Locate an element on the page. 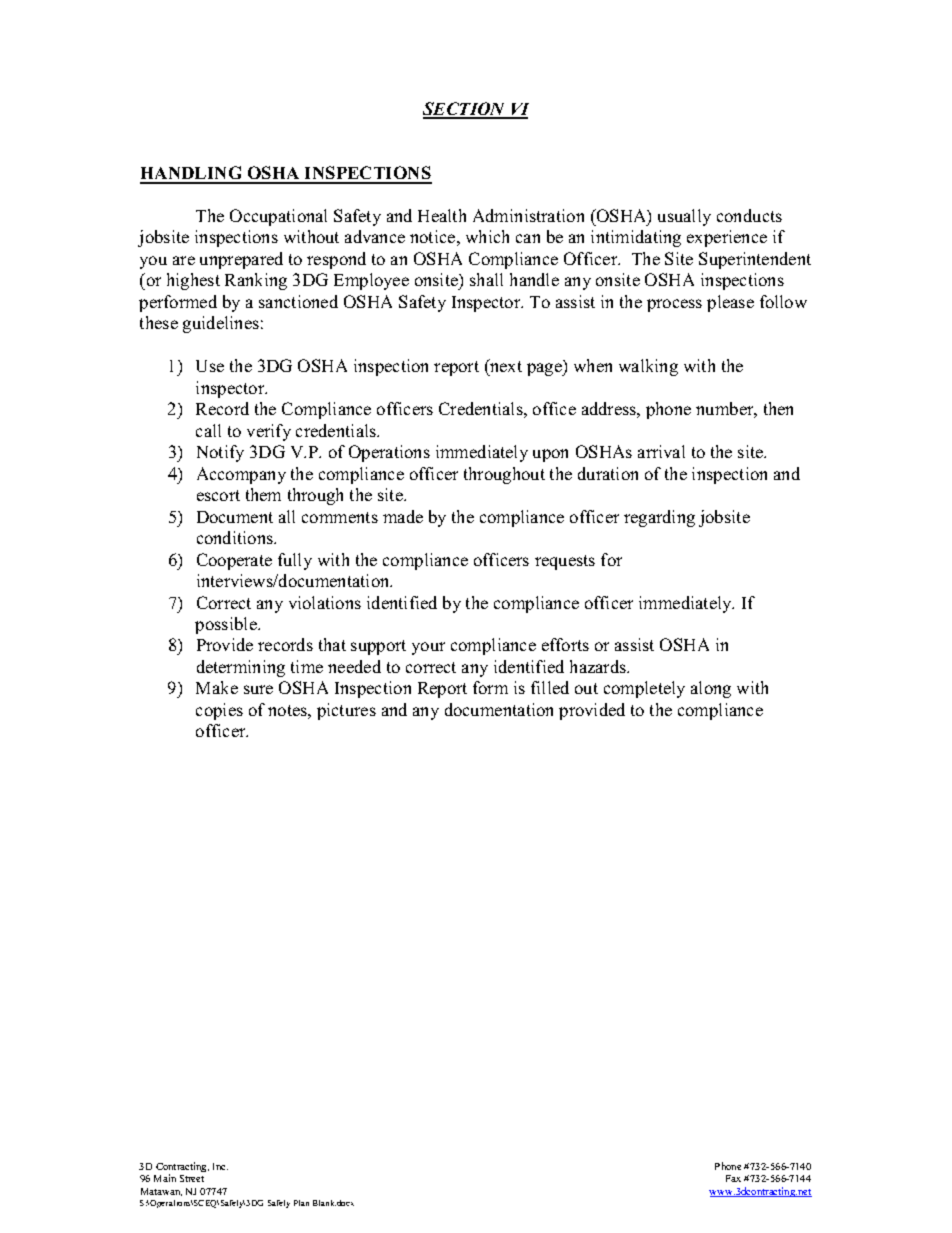 The height and width of the image is (1233, 952). determining is located at coordinates (241, 668).
